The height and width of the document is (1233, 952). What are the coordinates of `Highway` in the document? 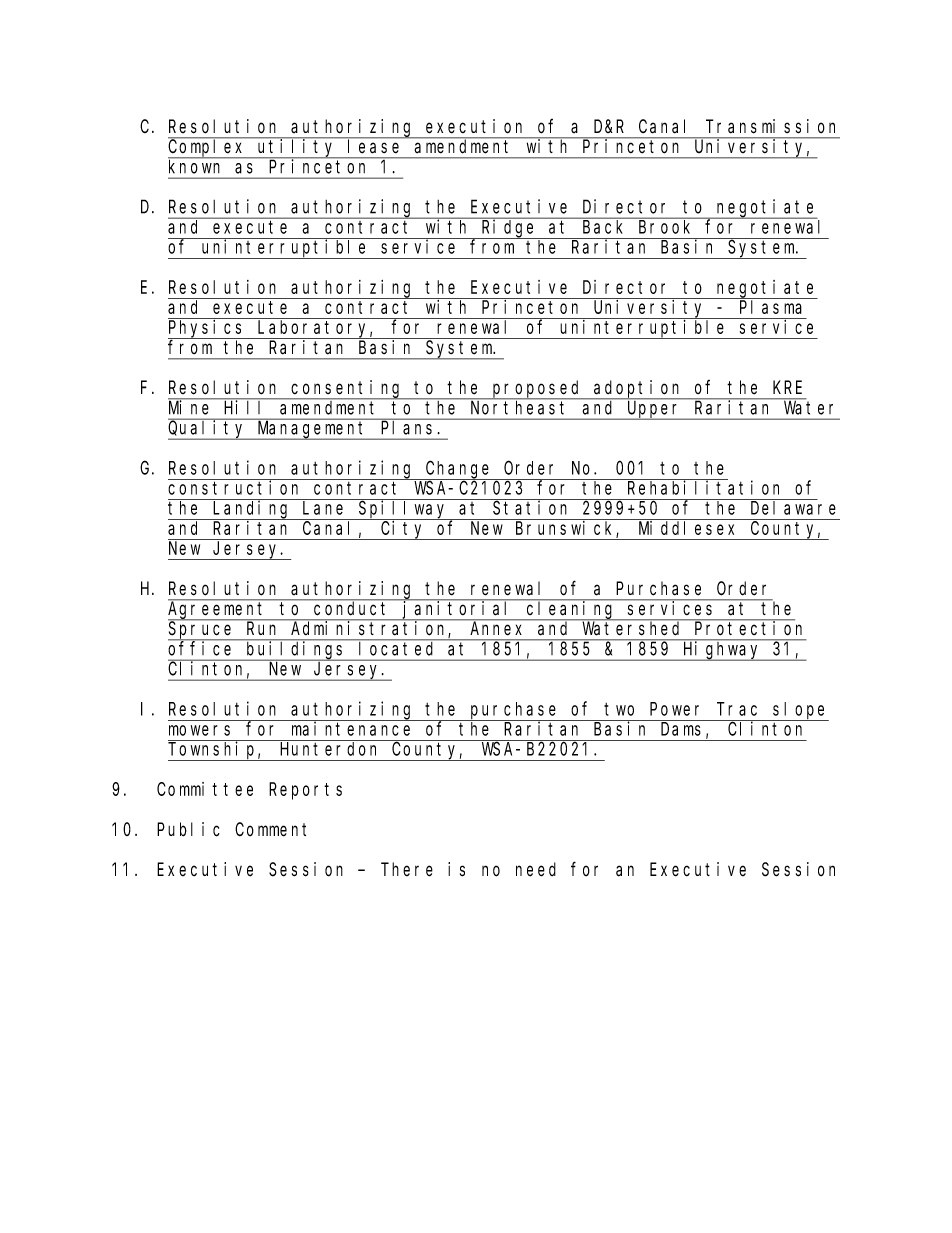 It's located at (722, 651).
